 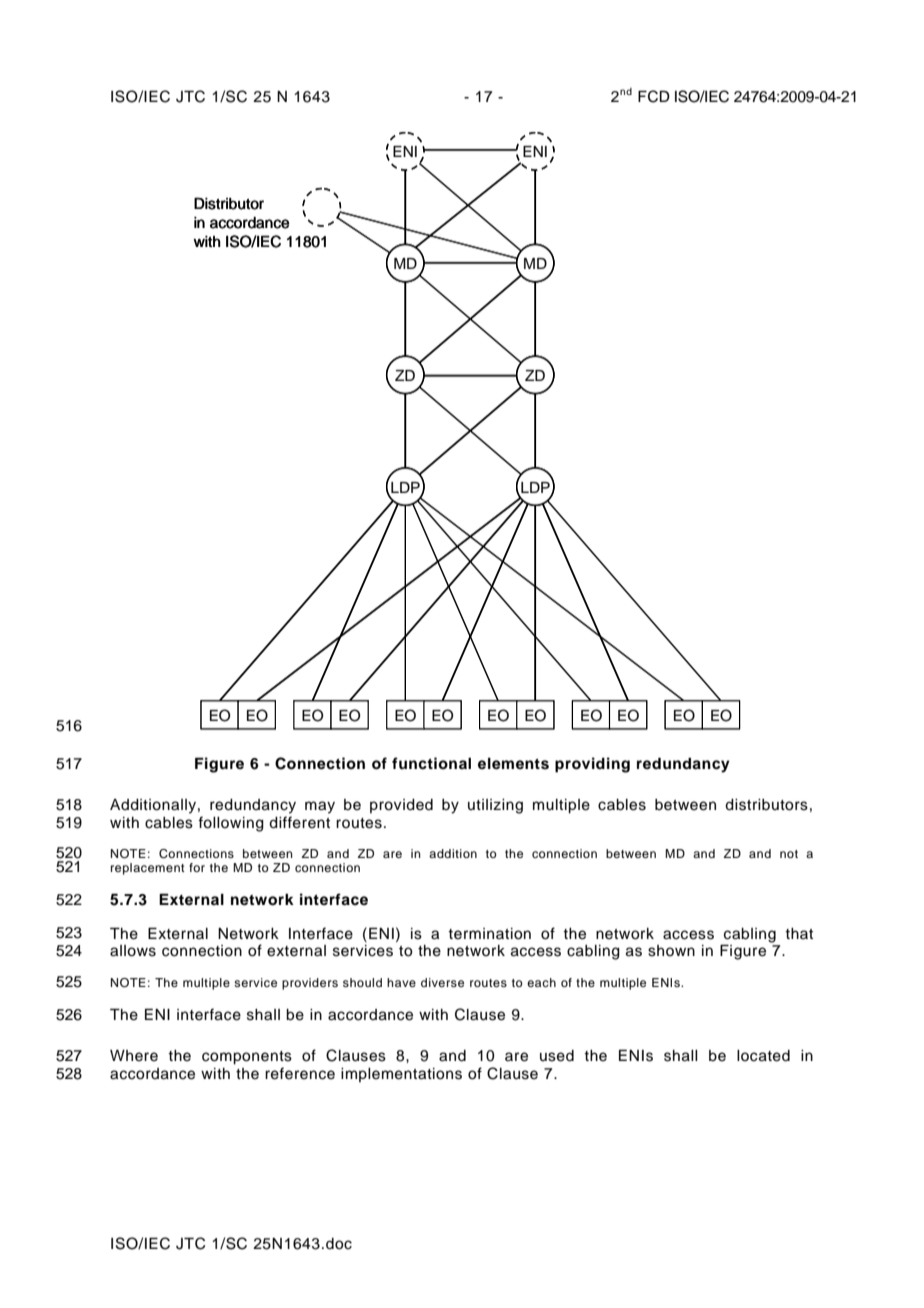 What do you see at coordinates (401, 806) in the page?
I see `provided` at bounding box center [401, 806].
